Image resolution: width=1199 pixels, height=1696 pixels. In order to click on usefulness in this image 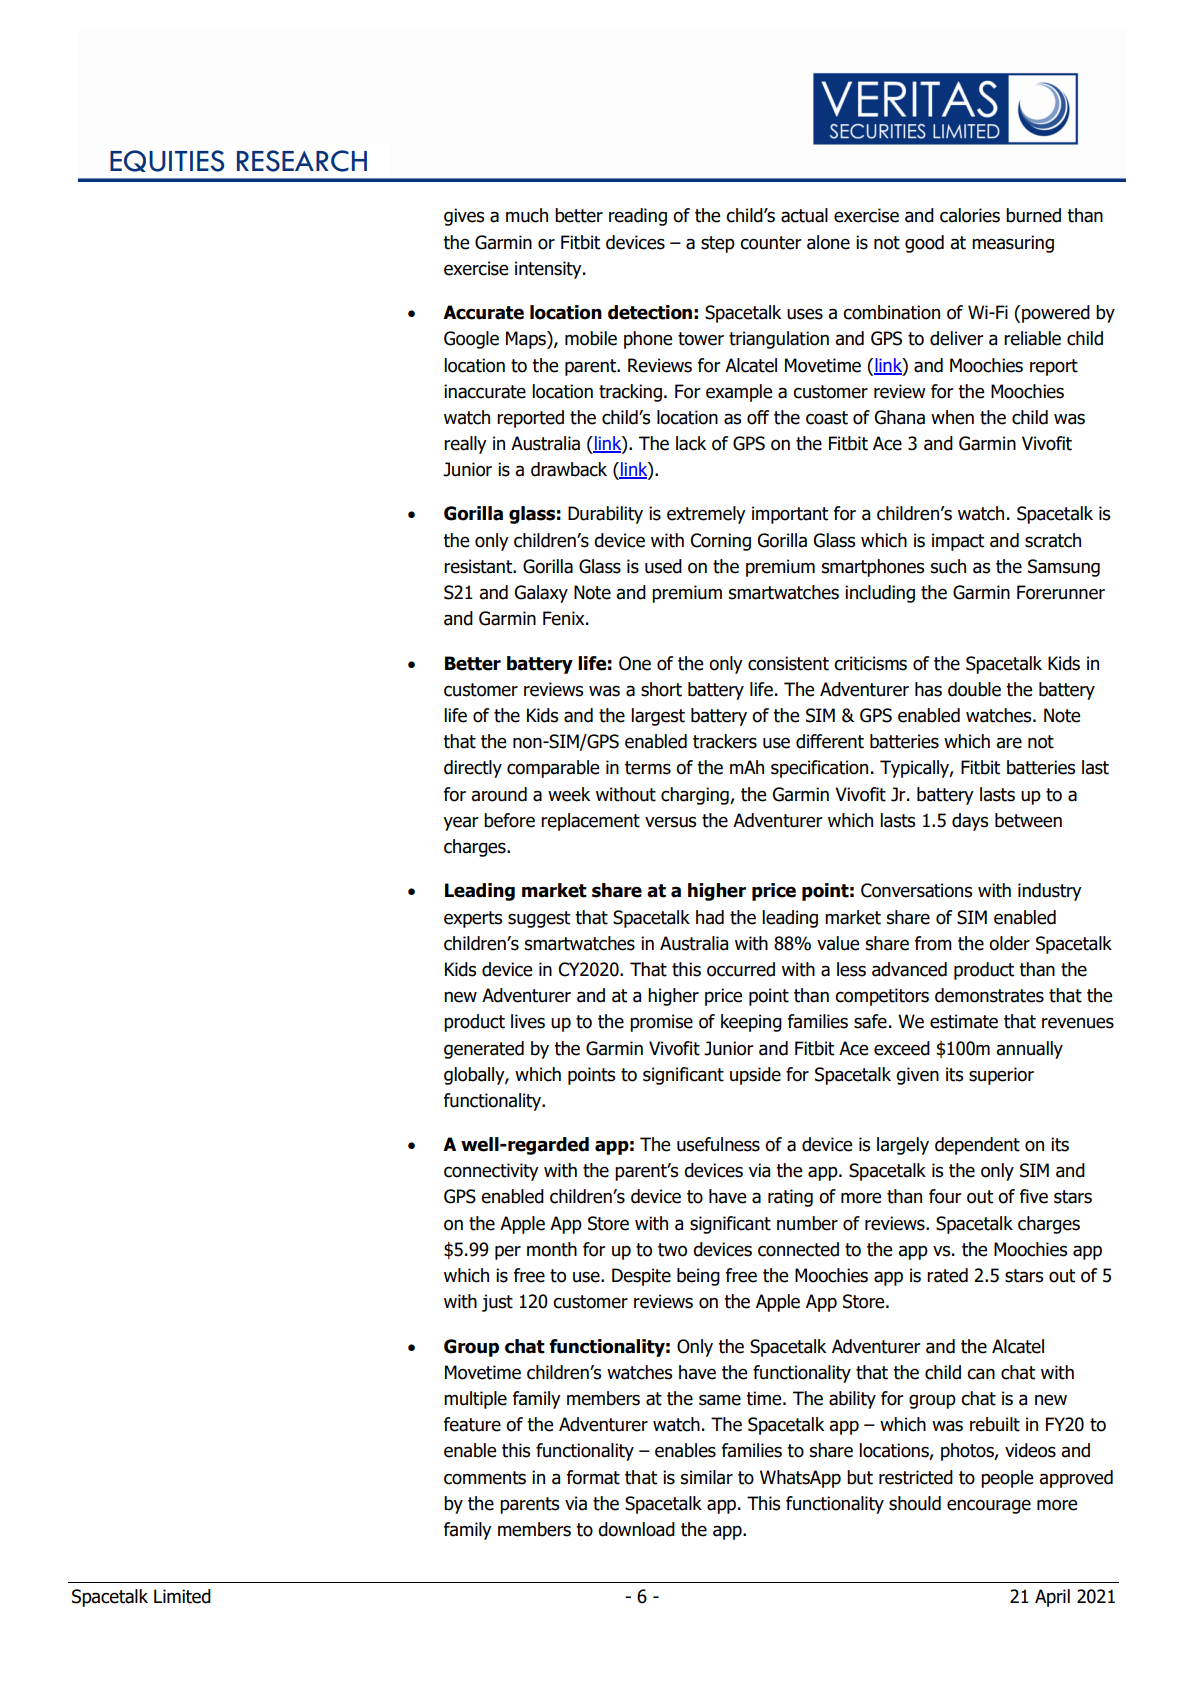, I will do `click(718, 1144)`.
